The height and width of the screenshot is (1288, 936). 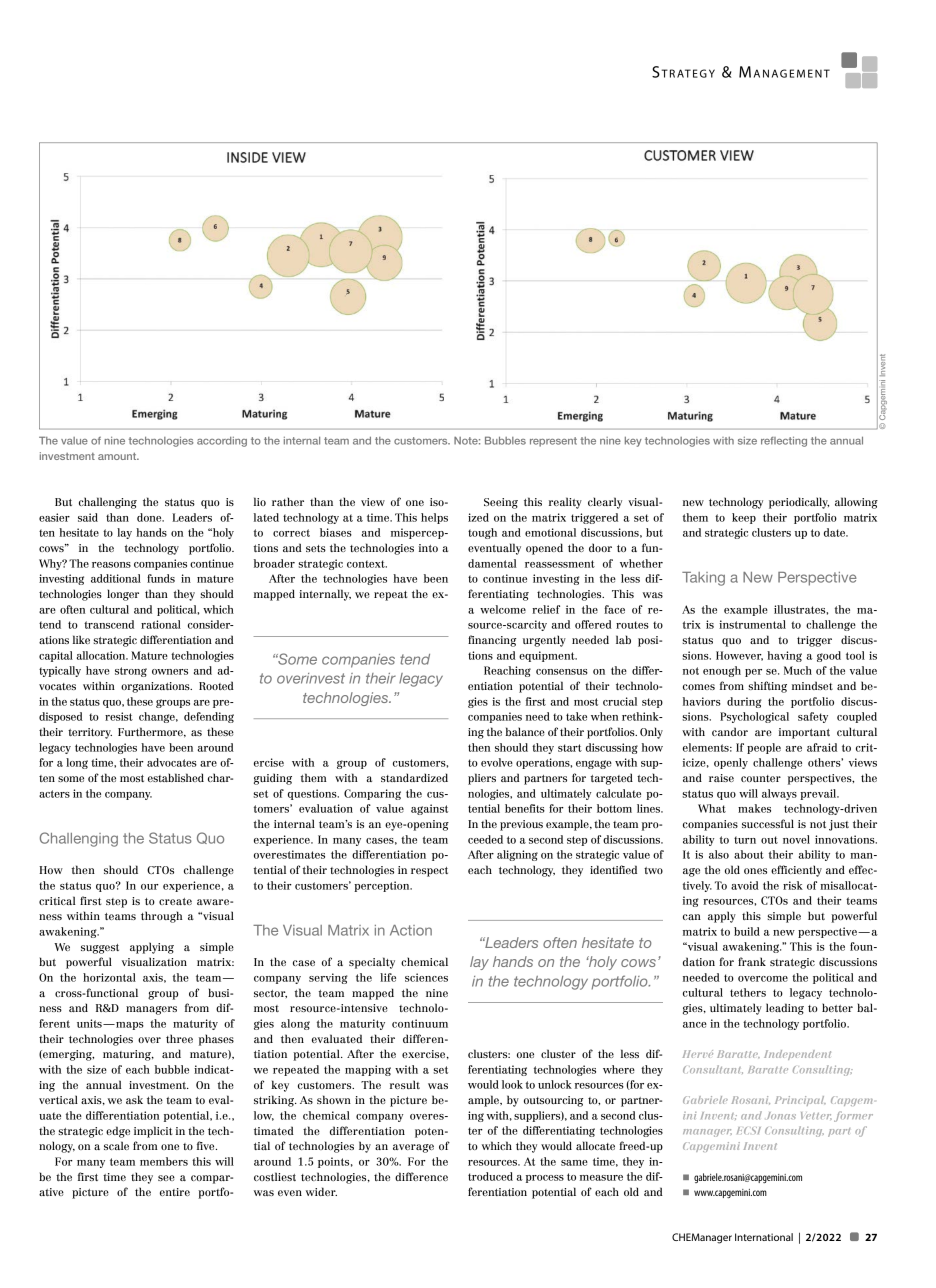 What do you see at coordinates (175, 1192) in the screenshot?
I see `entire` at bounding box center [175, 1192].
